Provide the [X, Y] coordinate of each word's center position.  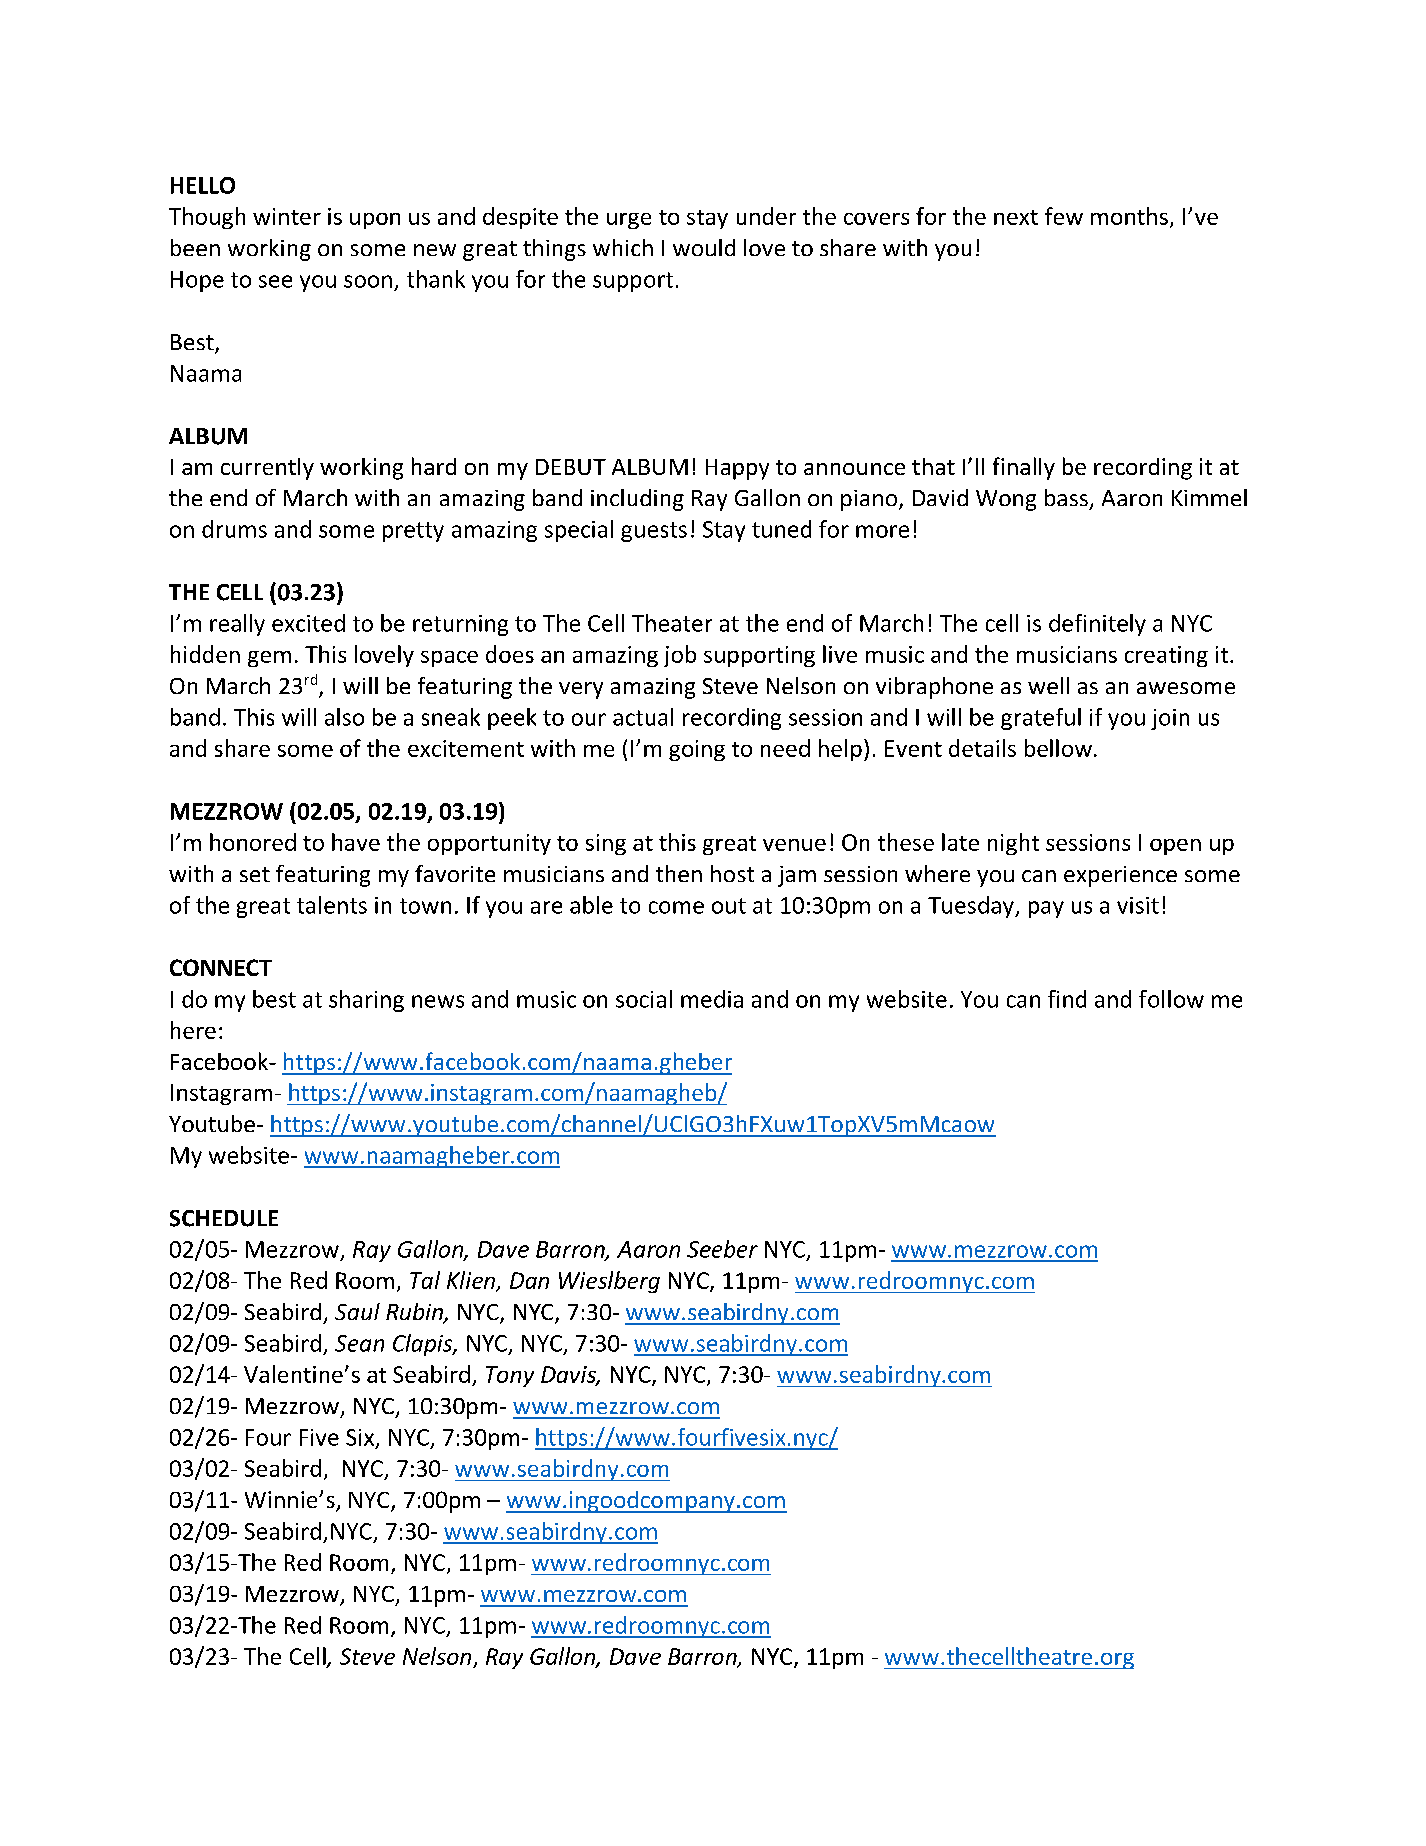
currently [267, 469]
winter [287, 216]
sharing [366, 1001]
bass [1066, 497]
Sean [359, 1343]
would [704, 247]
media [712, 999]
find [1067, 999]
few [1064, 216]
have [356, 842]
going [697, 750]
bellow [1058, 748]
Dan [529, 1280]
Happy [737, 469]
